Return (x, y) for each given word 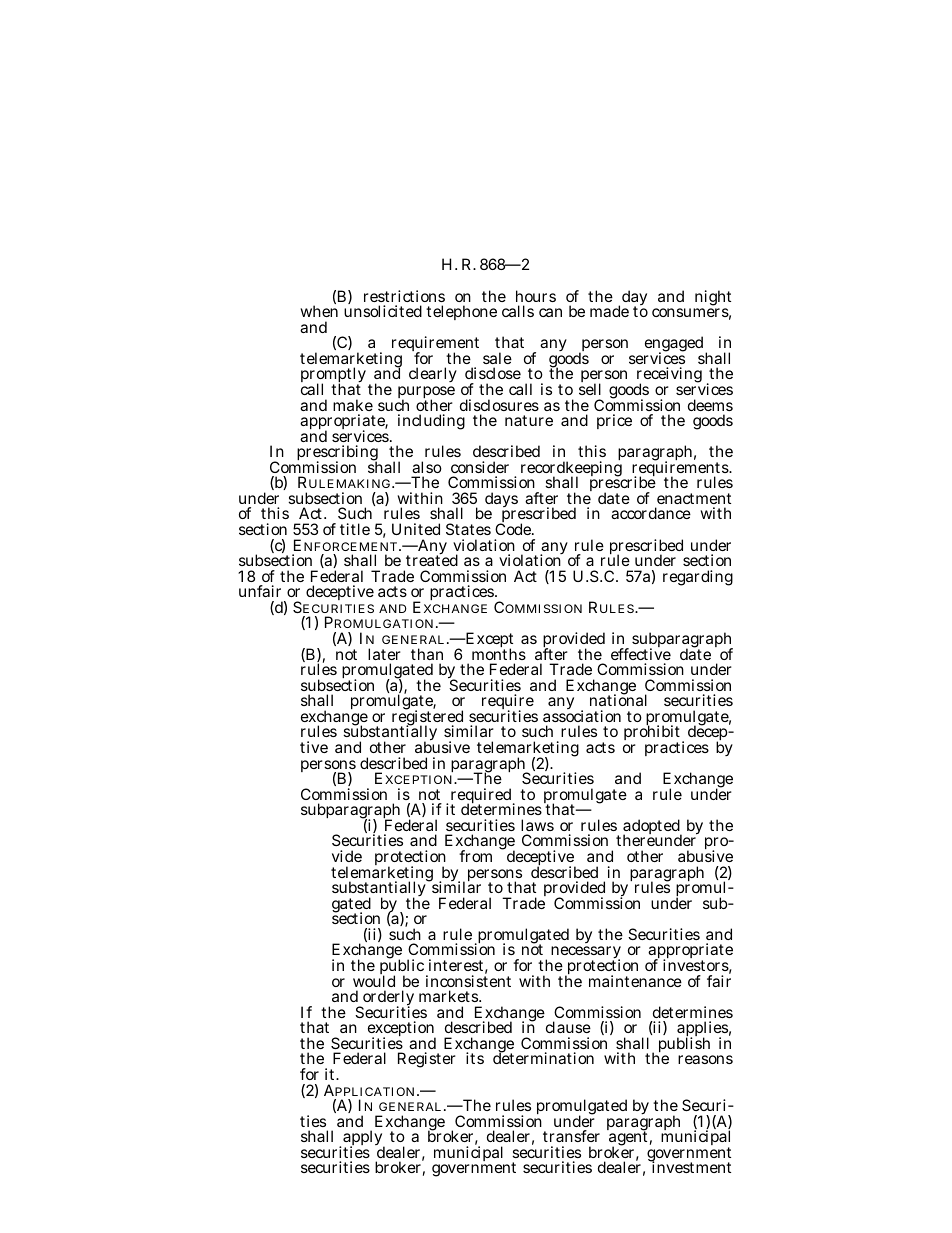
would (374, 980)
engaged (675, 345)
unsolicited (383, 311)
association (582, 716)
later (384, 654)
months (499, 653)
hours (536, 296)
